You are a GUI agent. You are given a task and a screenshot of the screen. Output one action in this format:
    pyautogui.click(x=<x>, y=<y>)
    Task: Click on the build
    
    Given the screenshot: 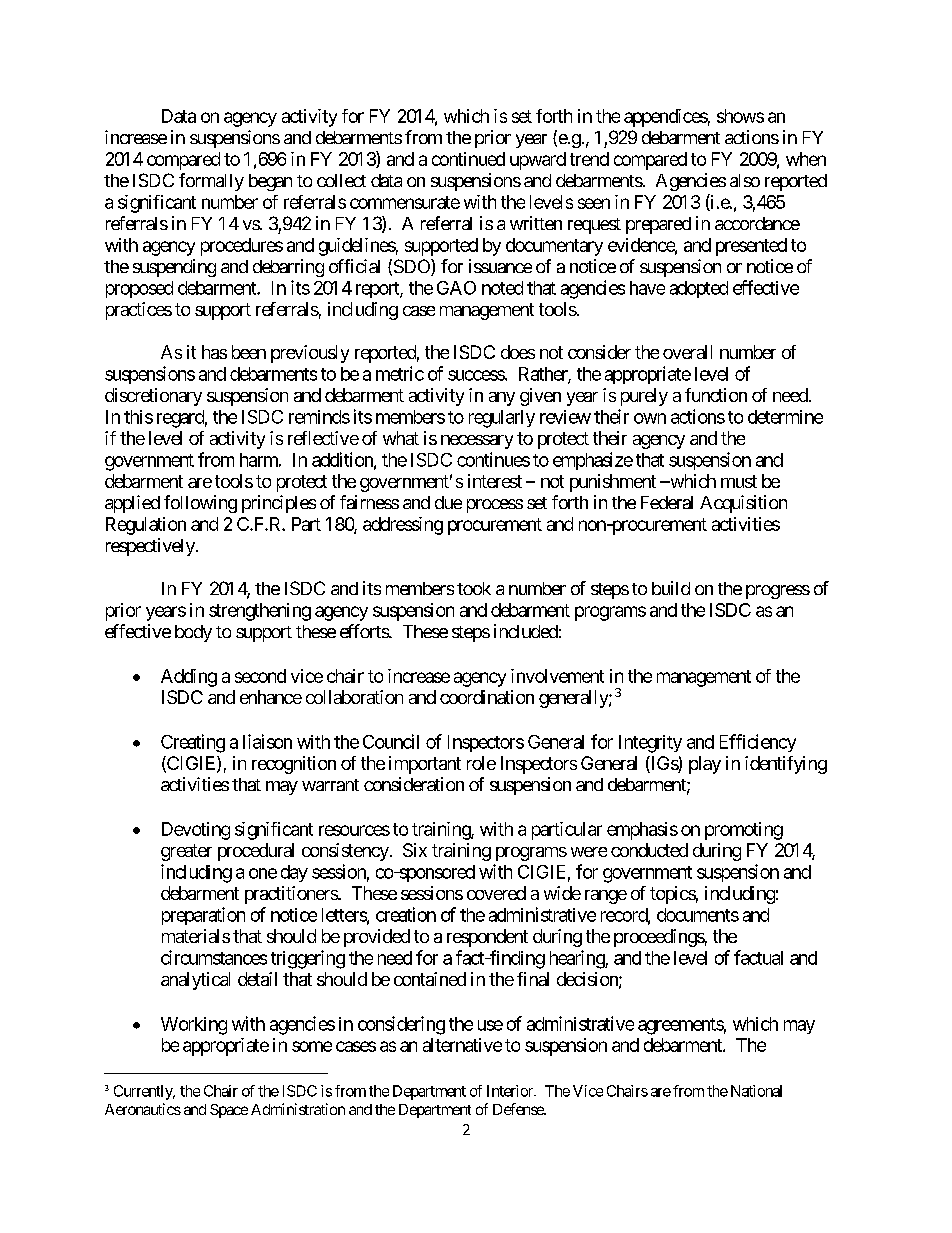 What is the action you would take?
    pyautogui.click(x=671, y=588)
